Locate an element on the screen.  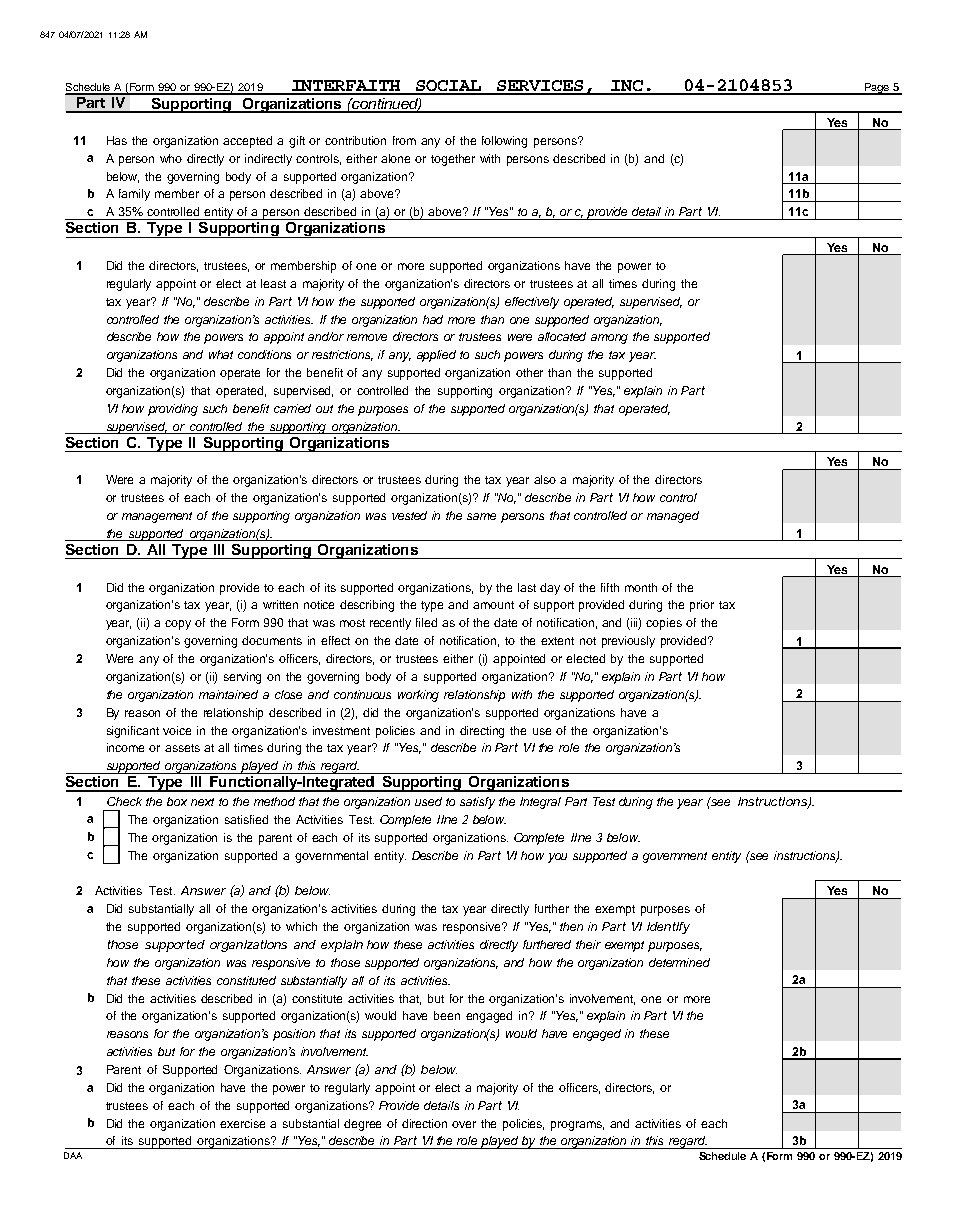
Page is located at coordinates (876, 89).
